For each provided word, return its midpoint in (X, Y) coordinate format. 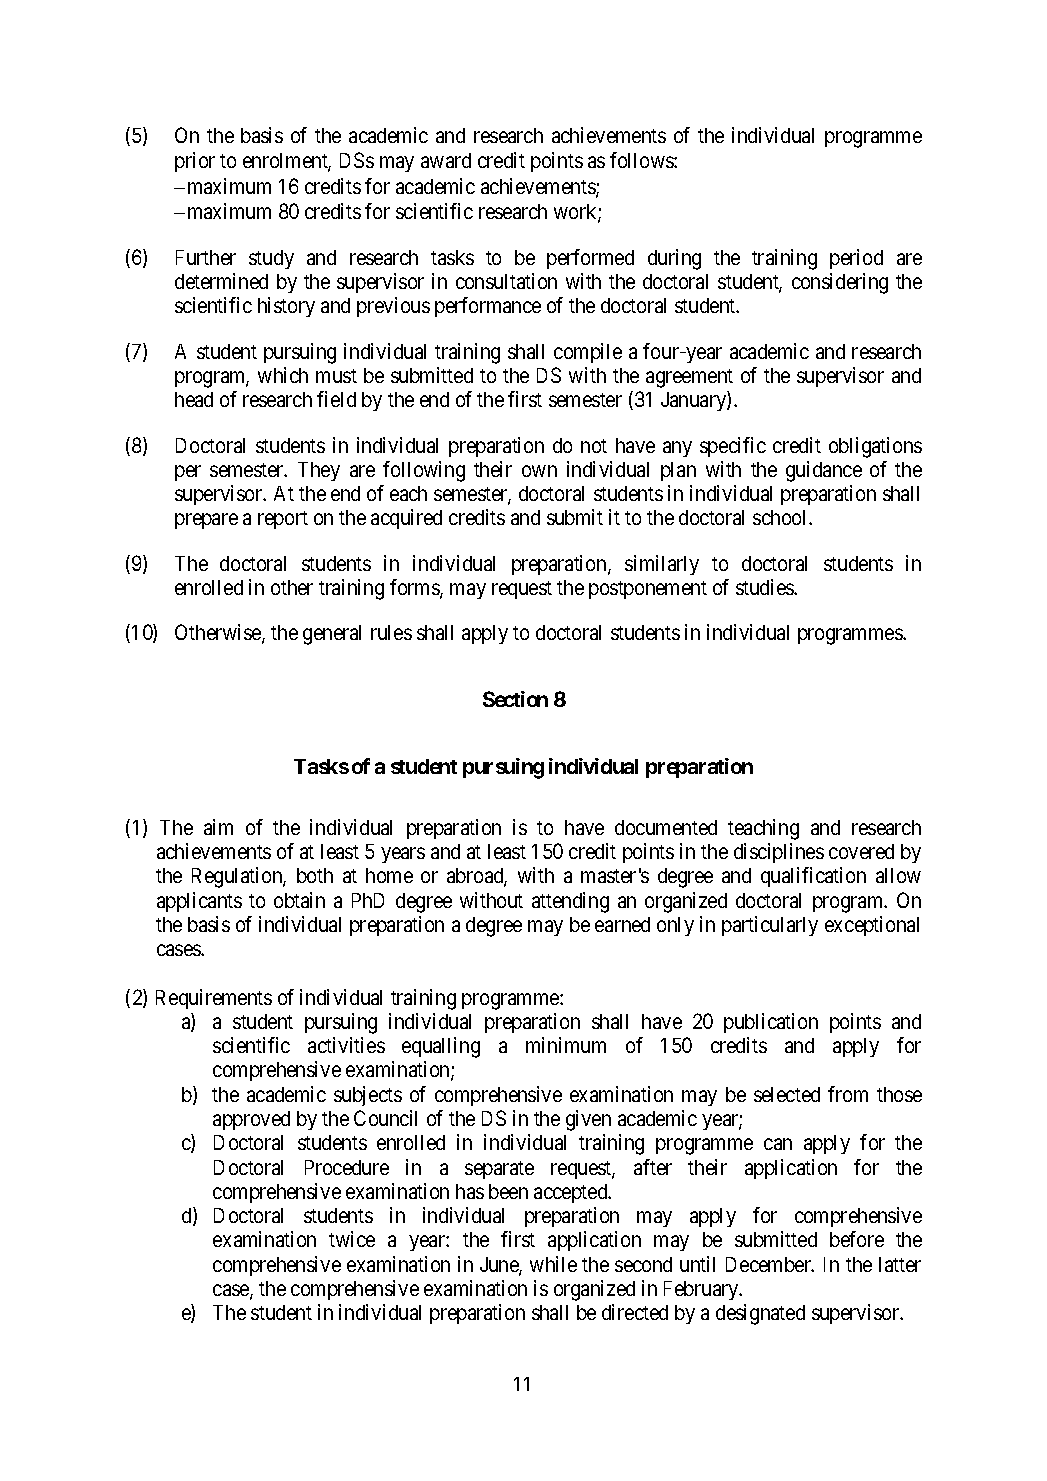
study (271, 259)
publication (771, 1023)
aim (218, 827)
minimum (566, 1045)
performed (590, 259)
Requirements (214, 999)
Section (515, 699)
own (539, 471)
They (319, 471)
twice (352, 1239)
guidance (824, 471)
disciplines (779, 853)
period (856, 259)
